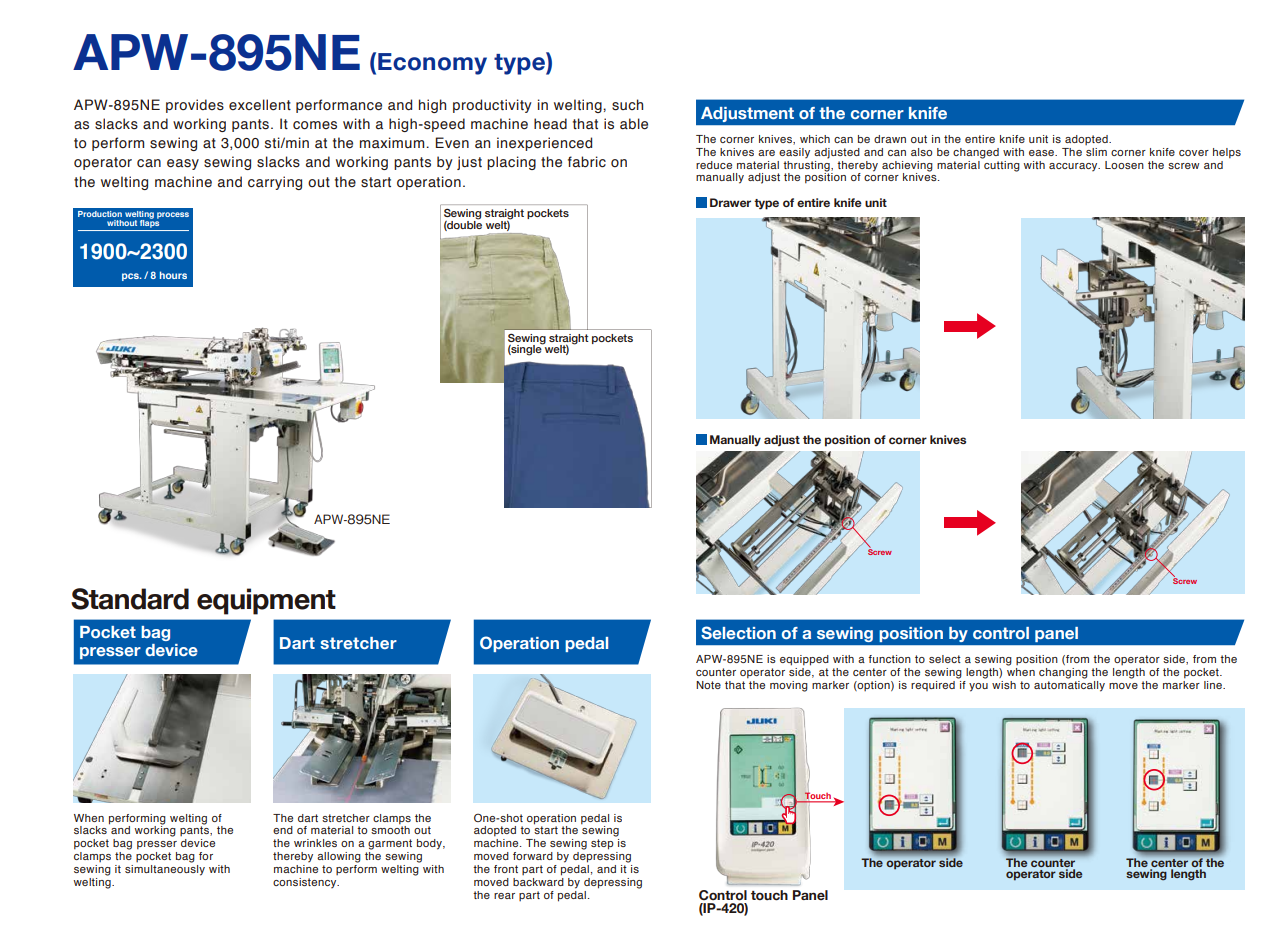 This screenshot has height=952, width=1283. Describe the element at coordinates (1069, 685) in the screenshot. I see `automatically` at that location.
